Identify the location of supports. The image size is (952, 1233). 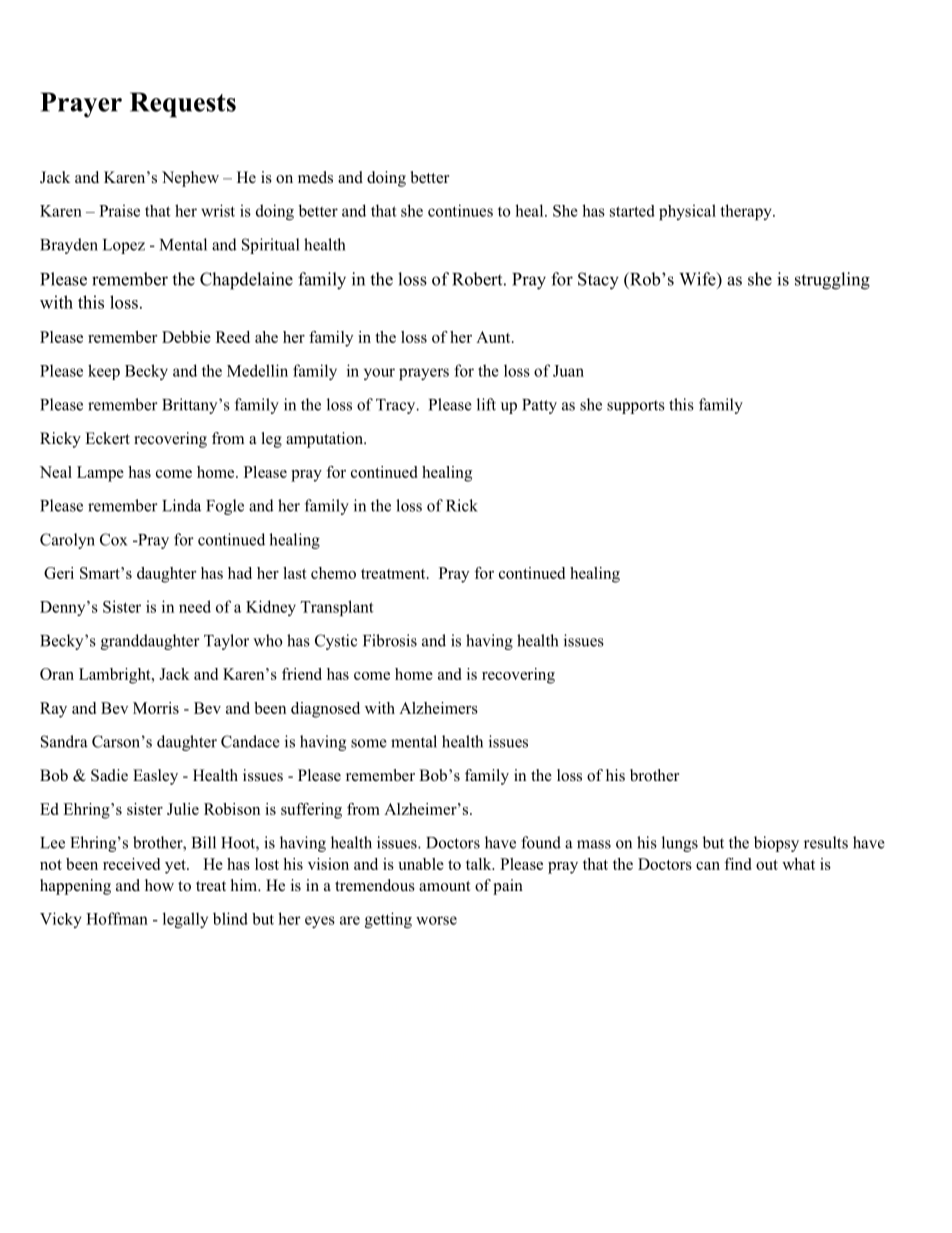
(636, 407).
